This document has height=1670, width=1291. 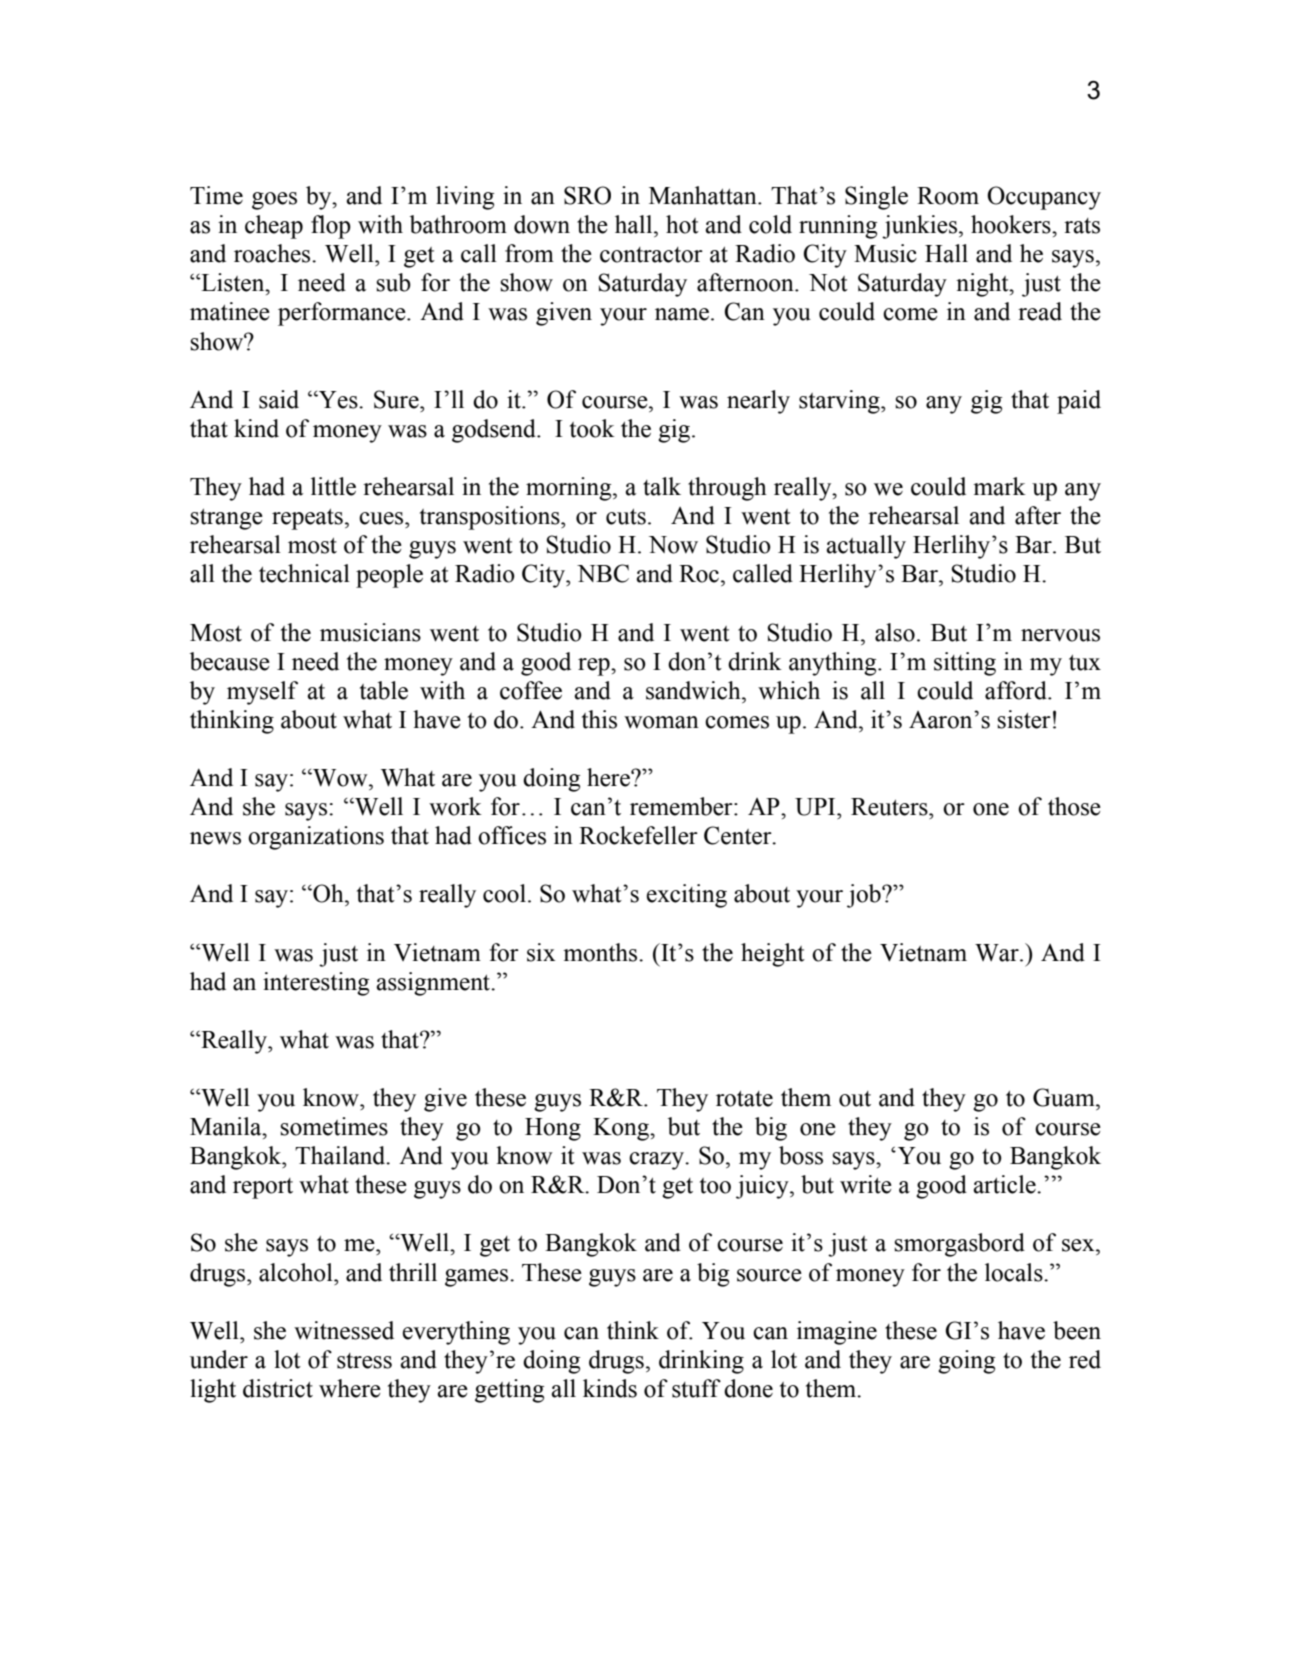 What do you see at coordinates (998, 953) in the document?
I see `War` at bounding box center [998, 953].
